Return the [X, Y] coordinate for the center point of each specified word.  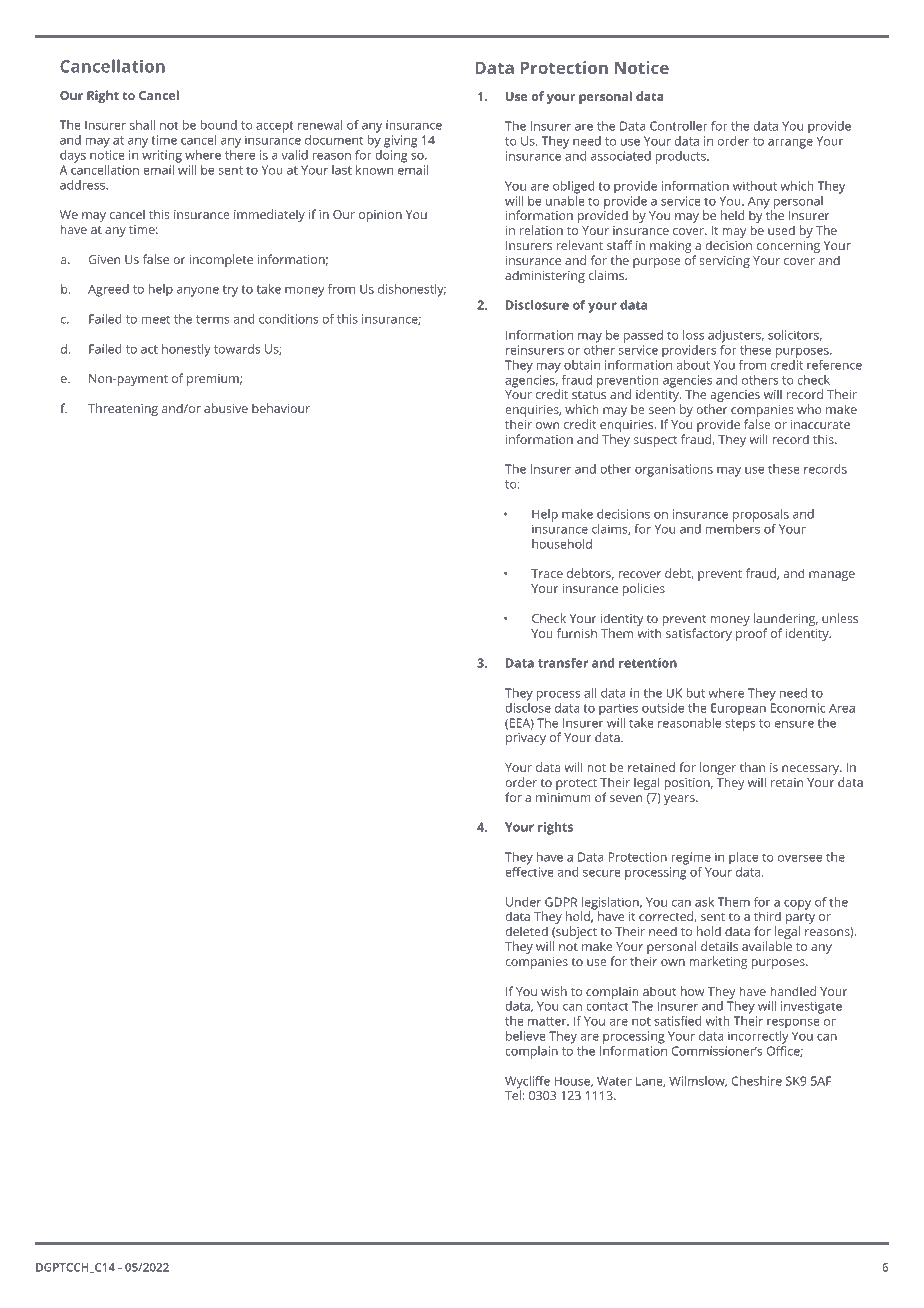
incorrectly [758, 1037]
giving [401, 141]
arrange [790, 143]
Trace [547, 573]
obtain [582, 365]
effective [529, 872]
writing [162, 156]
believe [526, 1036]
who [809, 409]
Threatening [123, 409]
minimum [563, 797]
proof [751, 634]
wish [554, 991]
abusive [226, 408]
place [743, 858]
